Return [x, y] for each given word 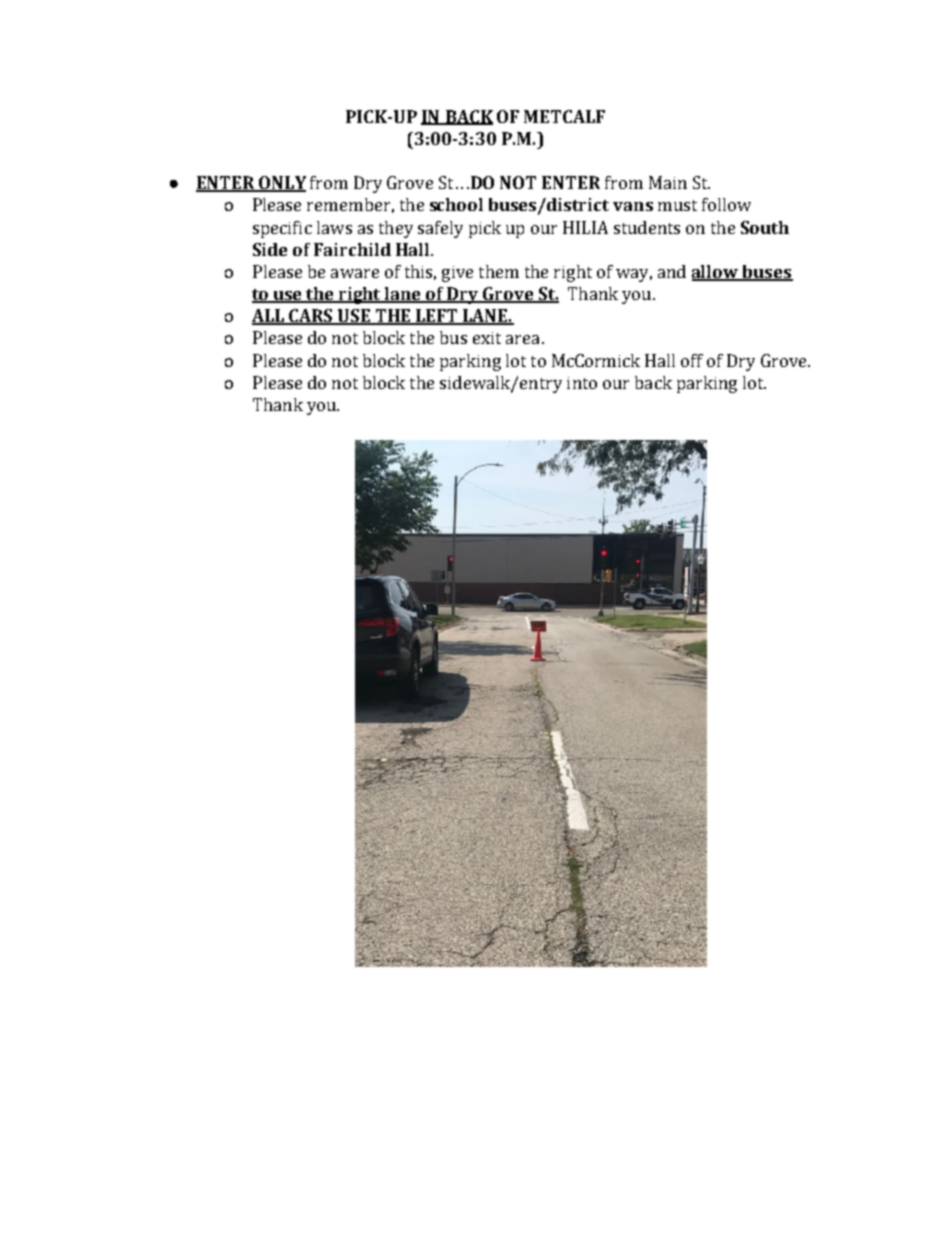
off [692, 360]
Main [668, 182]
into [582, 383]
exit [487, 338]
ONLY [281, 184]
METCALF [564, 116]
